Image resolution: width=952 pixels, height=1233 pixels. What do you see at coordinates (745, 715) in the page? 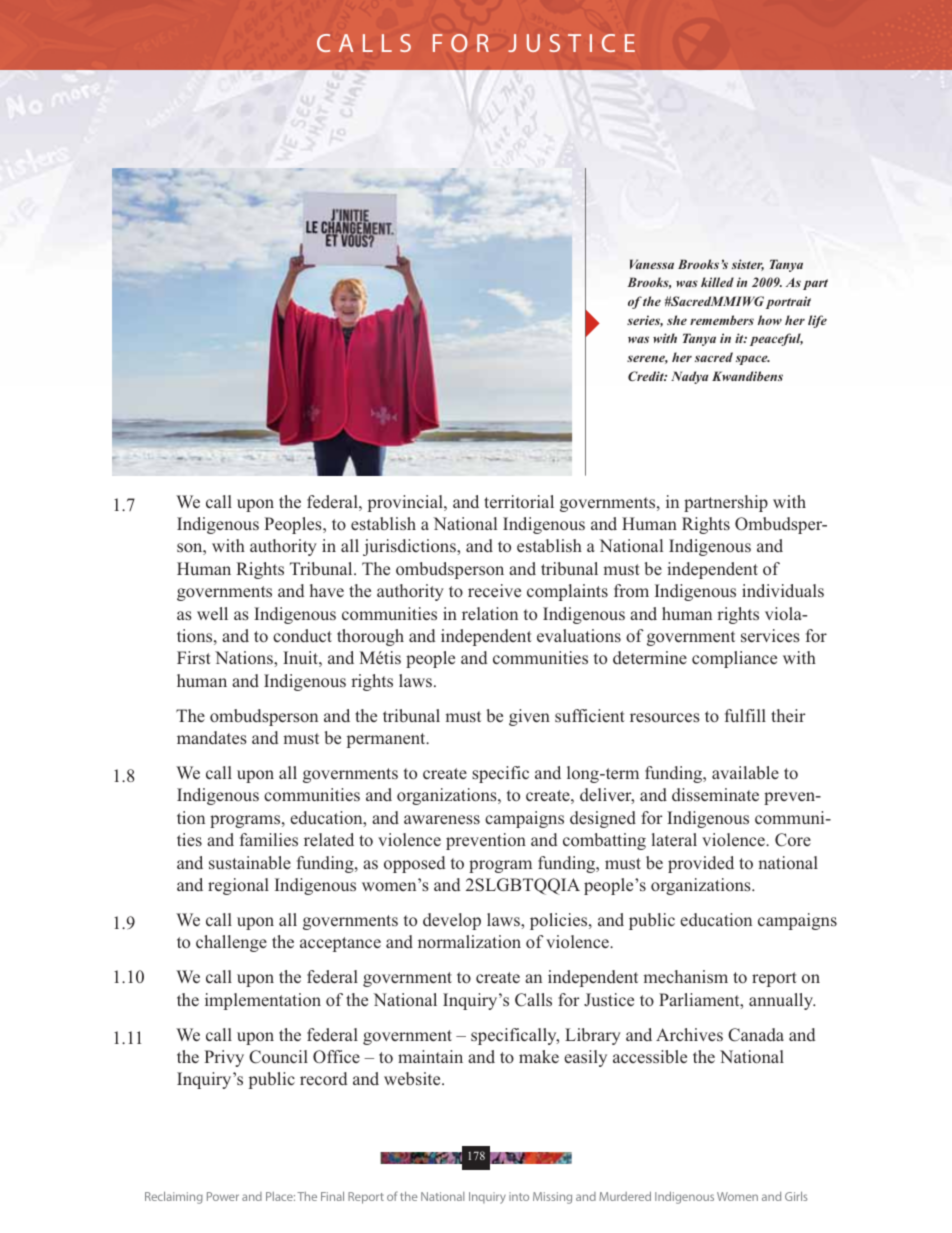
I see `fulfill` at bounding box center [745, 715].
